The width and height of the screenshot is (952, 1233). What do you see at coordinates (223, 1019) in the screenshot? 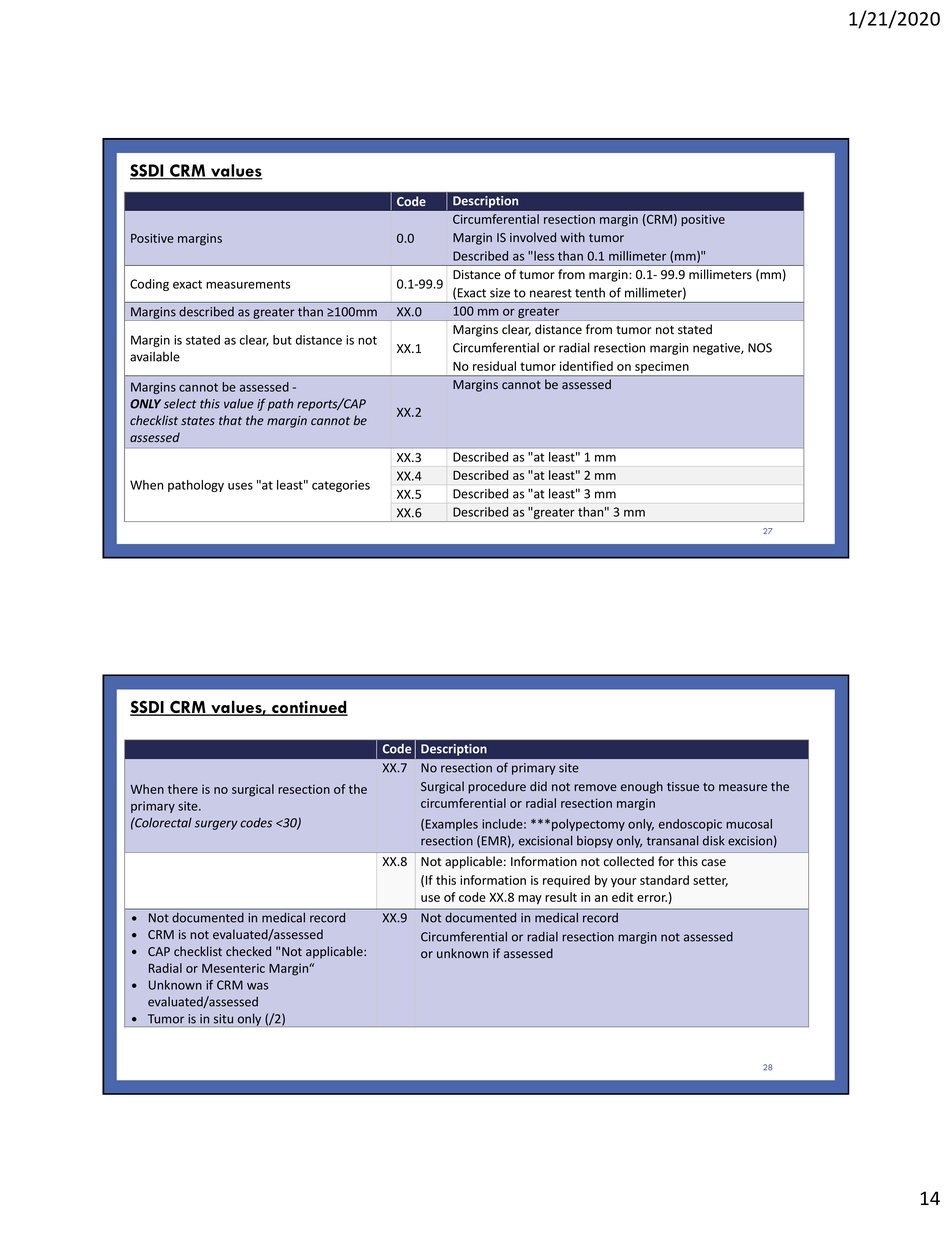
I see `situ` at bounding box center [223, 1019].
